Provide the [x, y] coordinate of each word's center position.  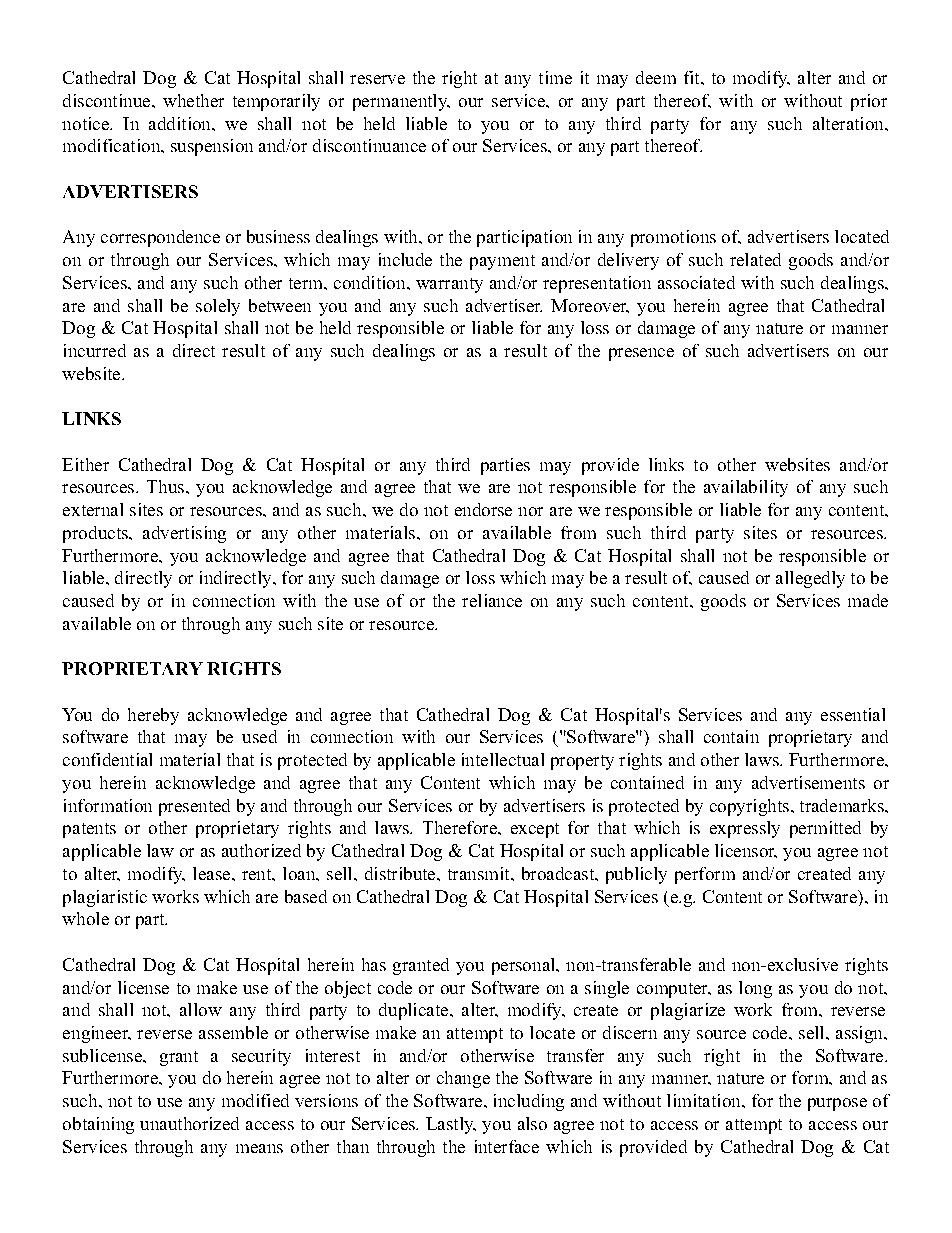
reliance [492, 600]
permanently [401, 102]
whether [193, 100]
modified [255, 1100]
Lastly [451, 1125]
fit [693, 77]
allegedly [810, 579]
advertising [184, 534]
